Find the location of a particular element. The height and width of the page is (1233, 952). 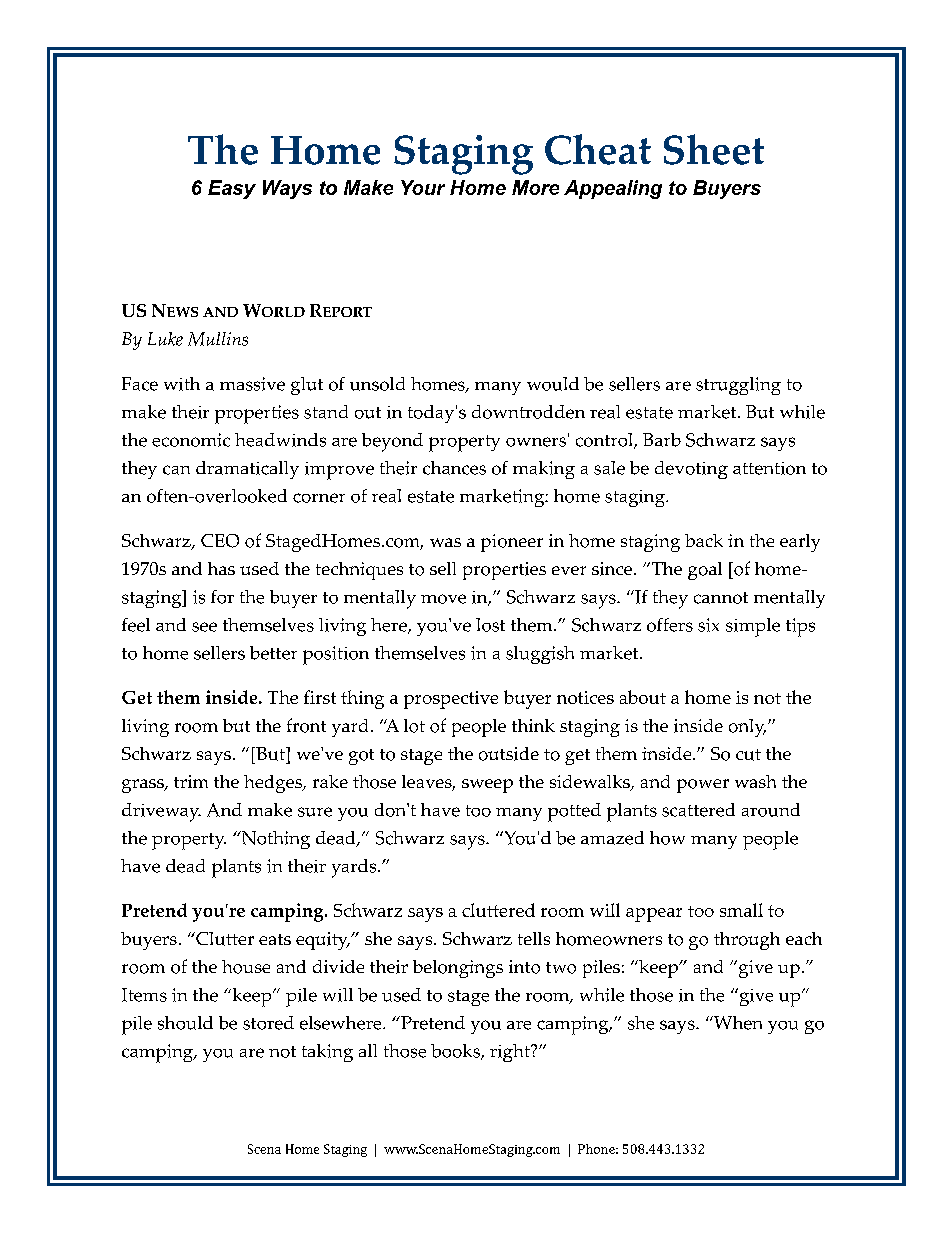

cannot is located at coordinates (721, 598).
